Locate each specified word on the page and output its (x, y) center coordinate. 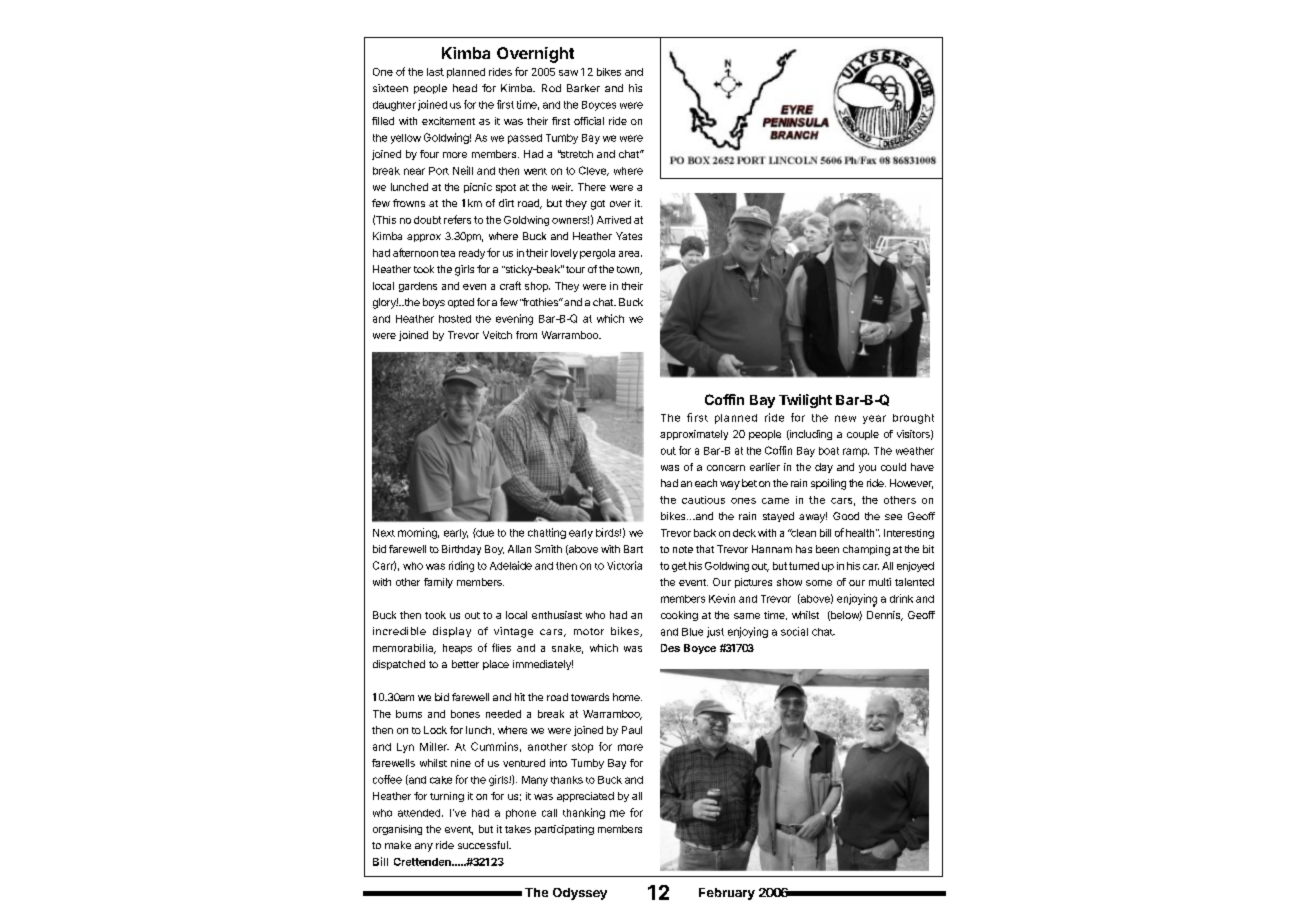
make (398, 845)
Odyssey (580, 894)
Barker (583, 88)
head (465, 88)
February (727, 894)
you (867, 469)
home (627, 697)
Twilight (805, 401)
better (465, 664)
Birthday (461, 550)
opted (461, 303)
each (706, 483)
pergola (597, 254)
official (589, 121)
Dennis (885, 616)
